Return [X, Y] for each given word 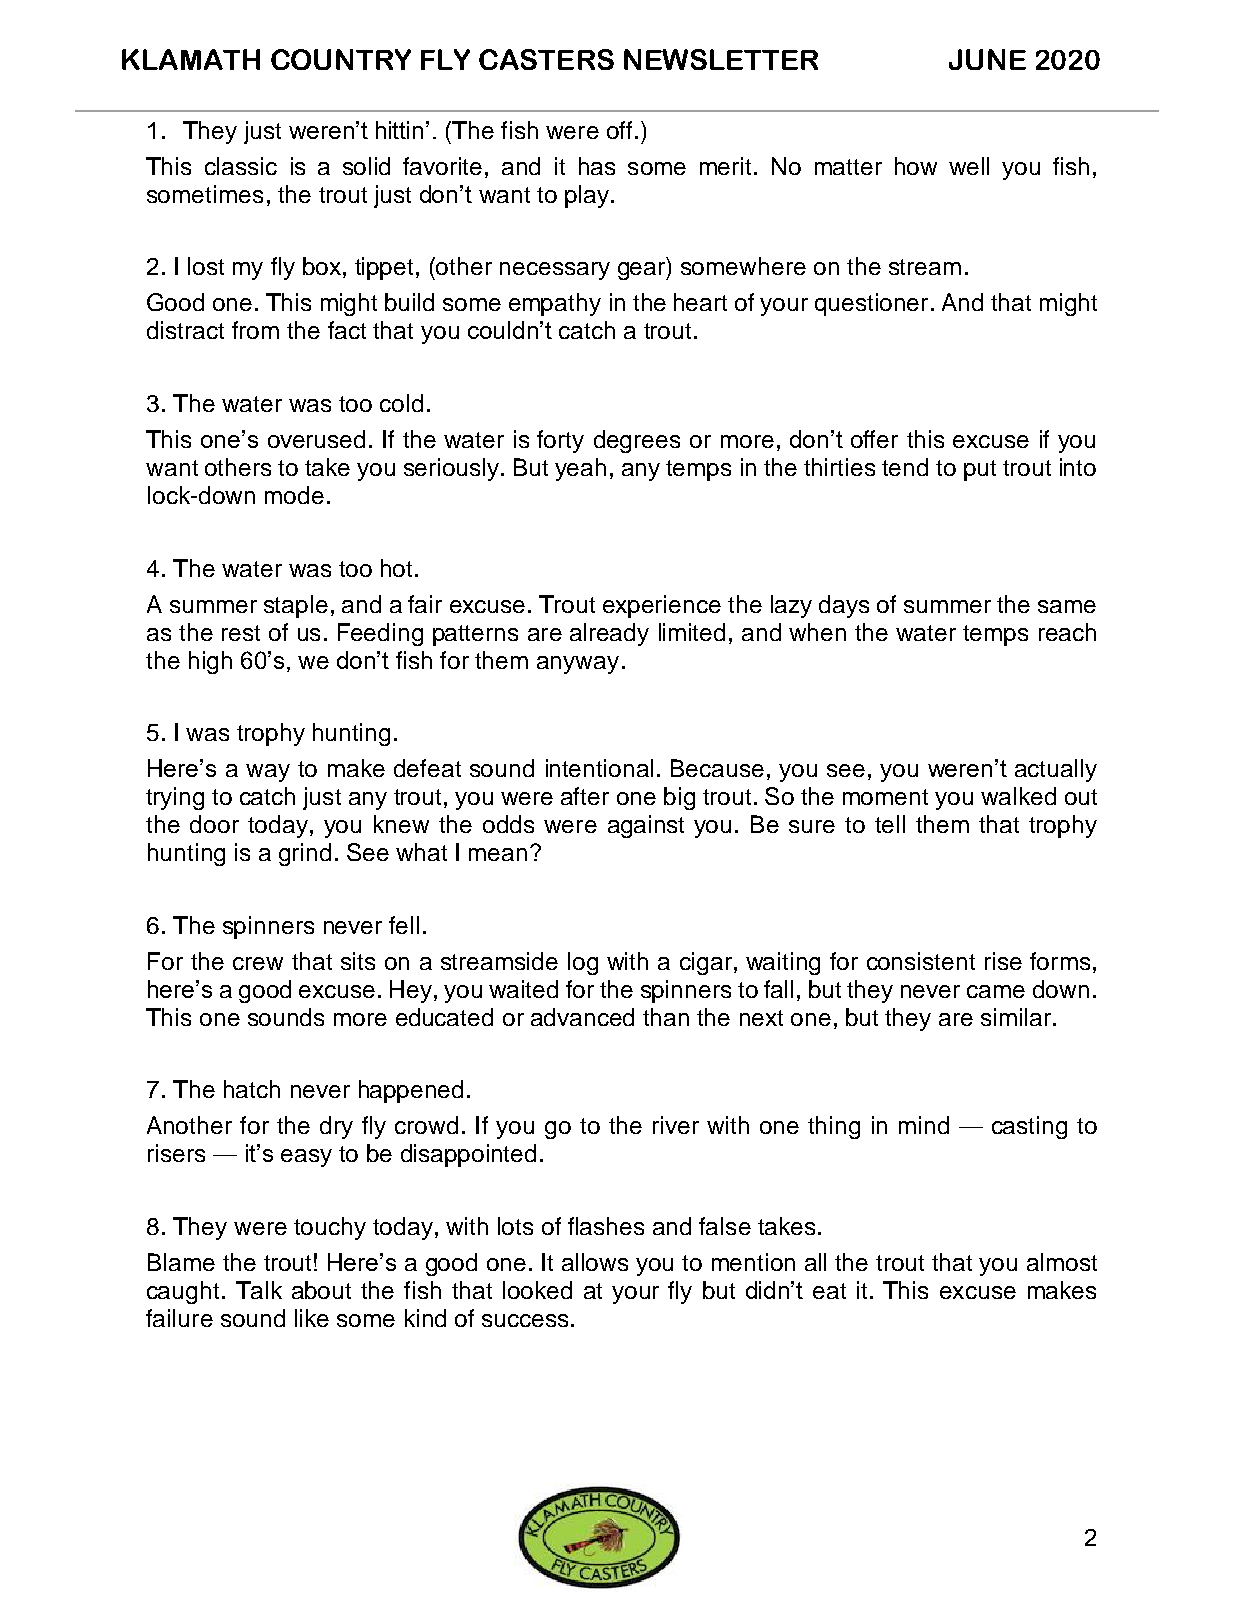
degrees [637, 441]
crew [258, 963]
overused [316, 439]
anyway [578, 665]
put [980, 470]
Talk [259, 1290]
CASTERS [546, 59]
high [210, 662]
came [996, 991]
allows [595, 1262]
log [583, 963]
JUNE [987, 59]
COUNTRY [341, 59]
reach [1067, 632]
